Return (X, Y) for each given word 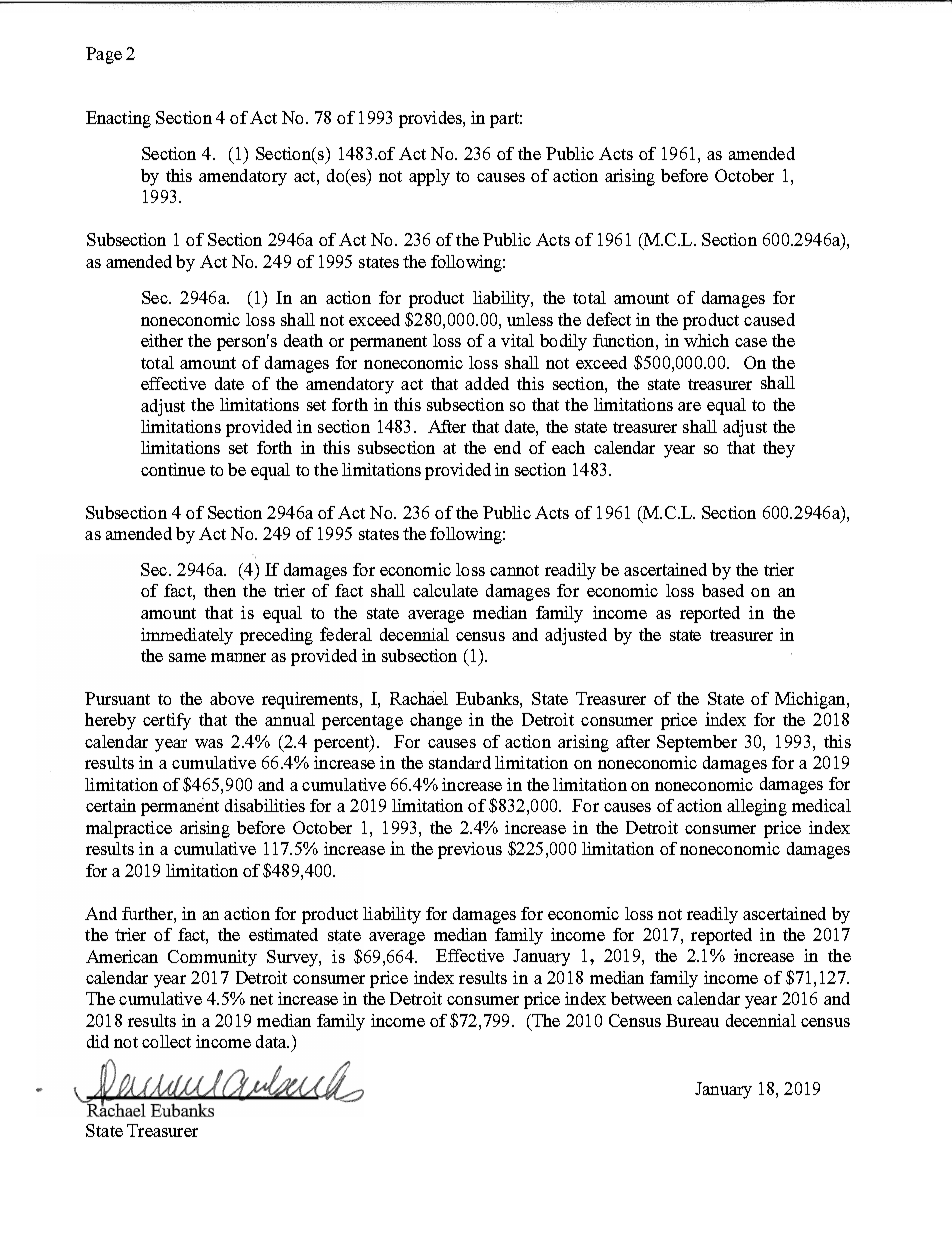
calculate (445, 590)
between (641, 998)
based (723, 590)
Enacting (118, 119)
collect (166, 1041)
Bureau (692, 1020)
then (220, 590)
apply (429, 177)
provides (431, 119)
